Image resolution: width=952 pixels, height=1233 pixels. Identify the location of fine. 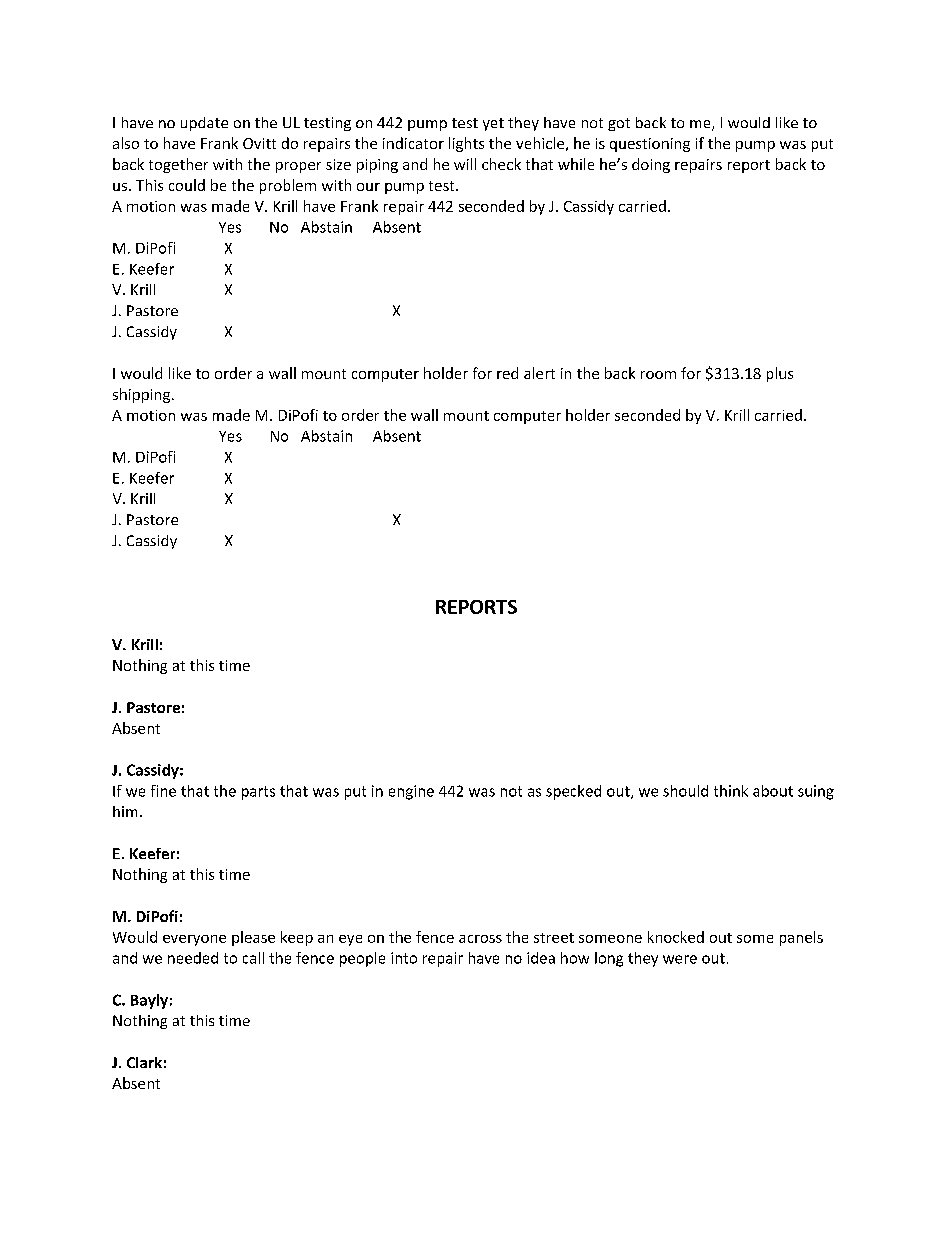
(163, 791).
